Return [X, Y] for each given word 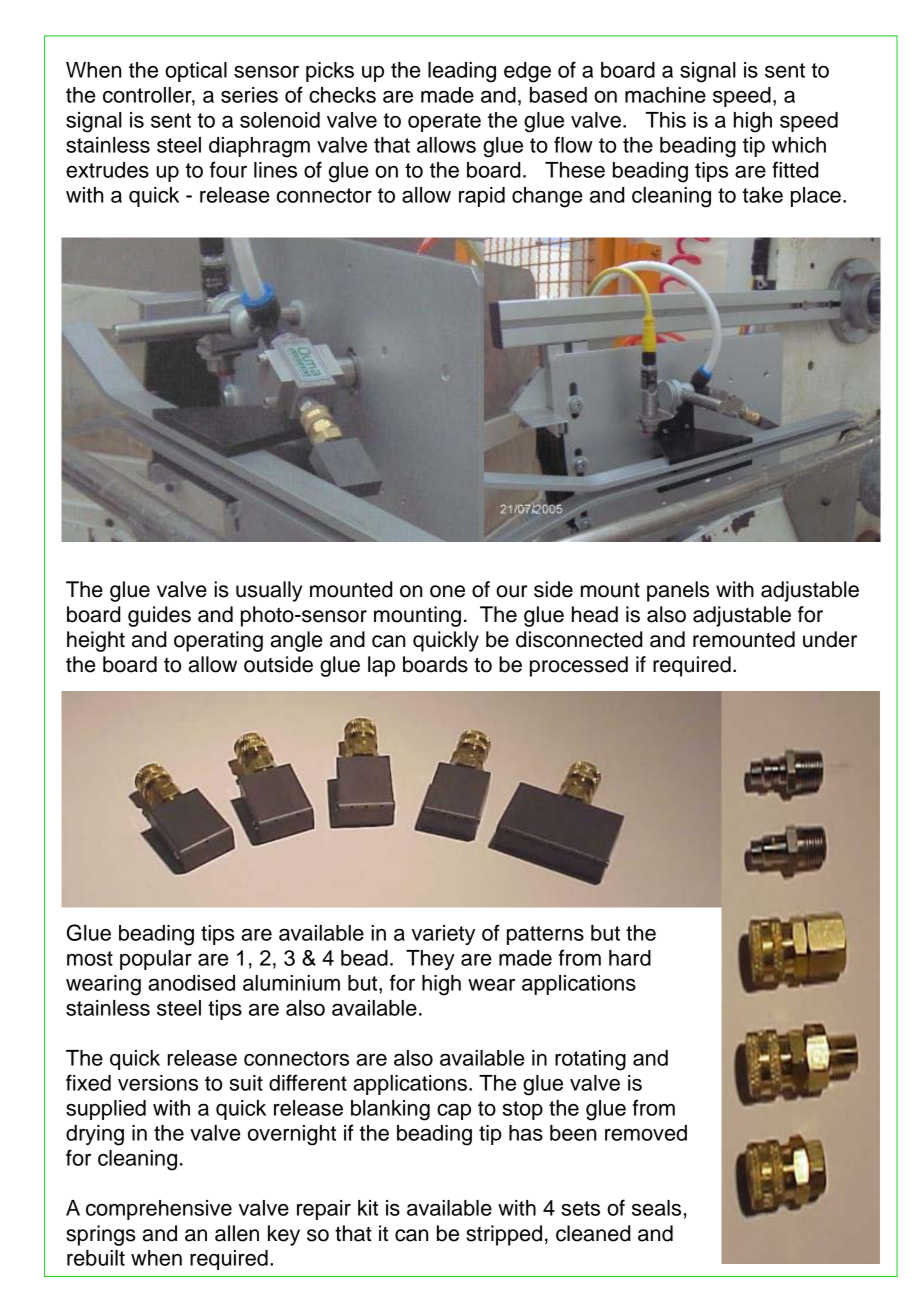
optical [196, 72]
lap [381, 666]
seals [656, 1208]
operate [444, 122]
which [799, 145]
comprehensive [159, 1210]
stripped [504, 1235]
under [830, 639]
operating [218, 641]
